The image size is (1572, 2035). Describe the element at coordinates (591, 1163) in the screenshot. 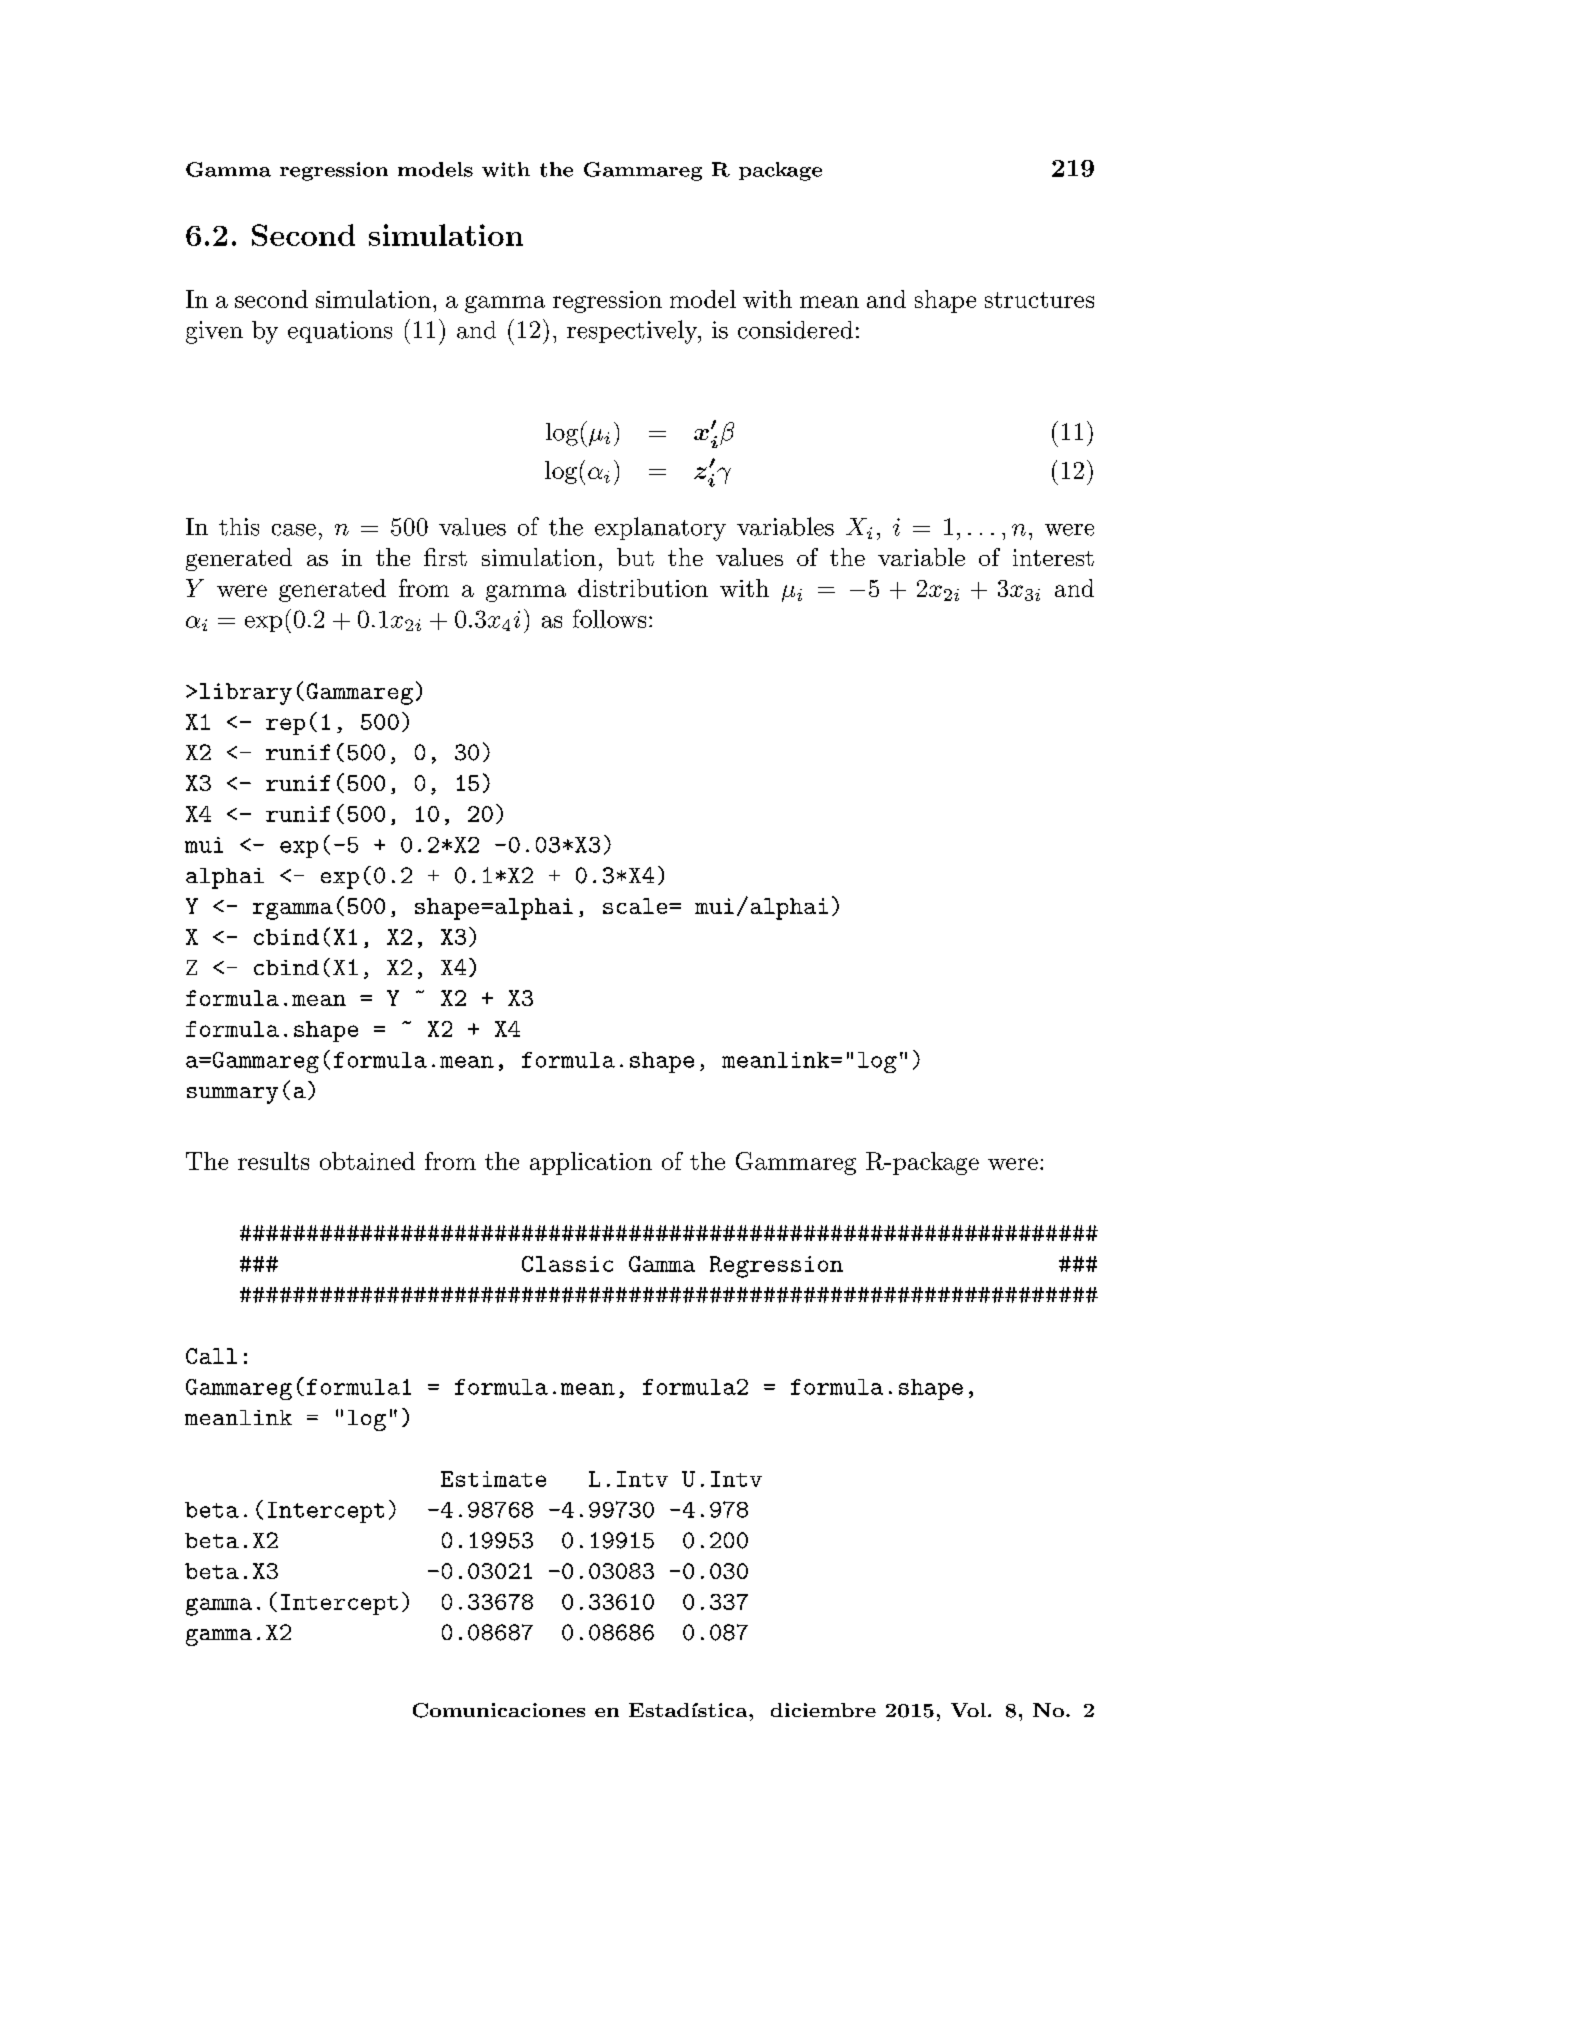

I see `application` at that location.
